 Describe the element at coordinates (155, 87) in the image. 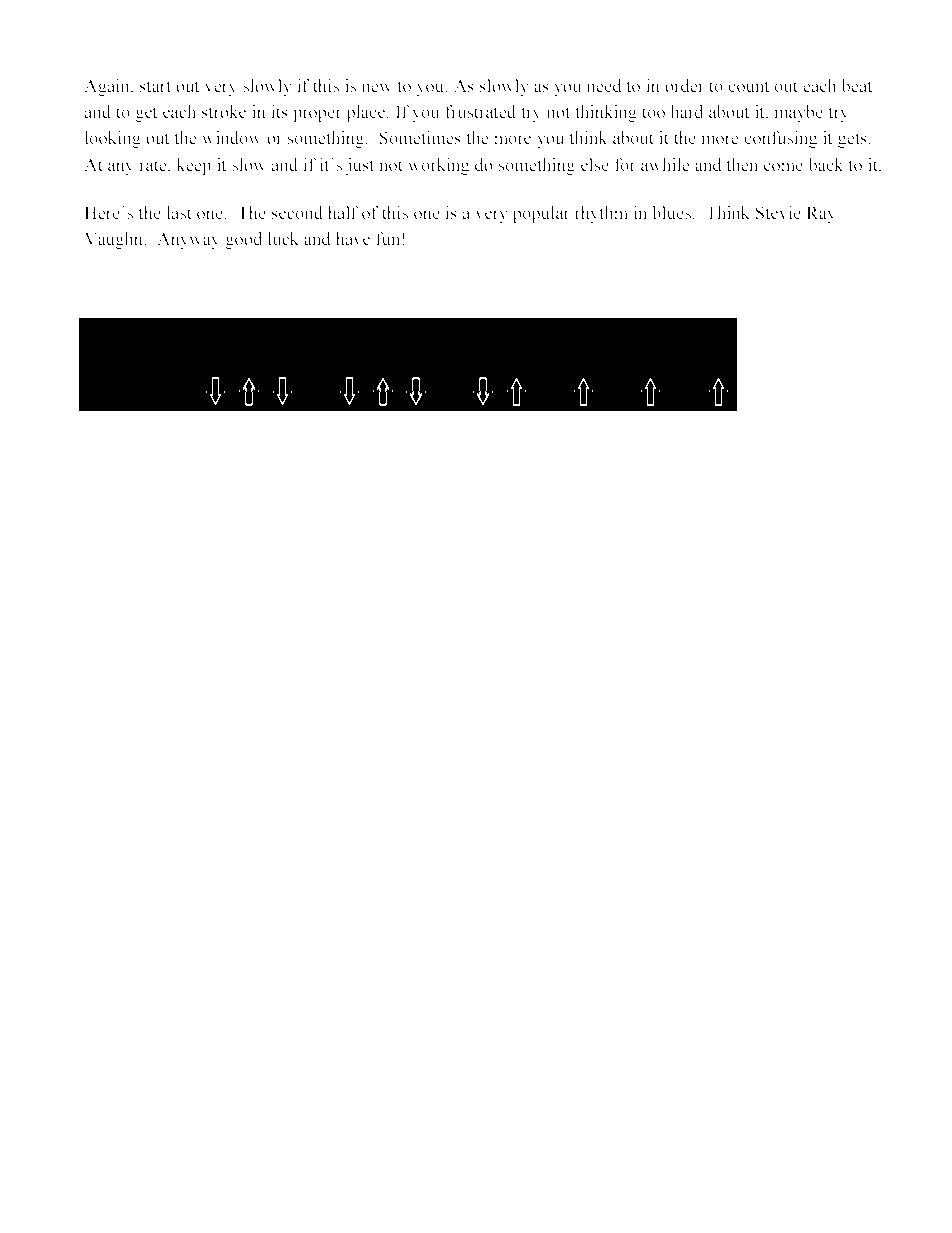

I see `start` at that location.
